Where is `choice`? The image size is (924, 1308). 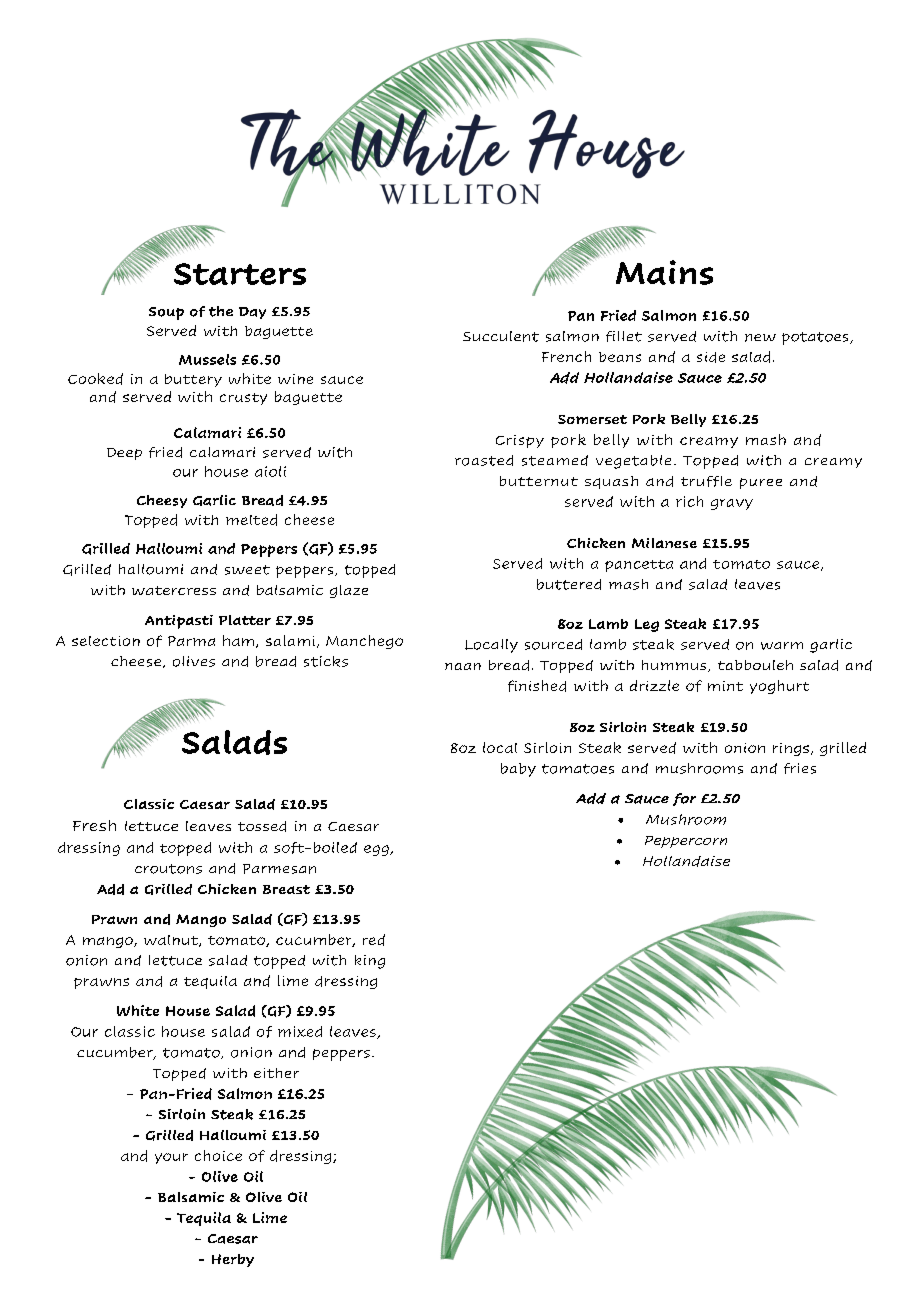 choice is located at coordinates (218, 1155).
